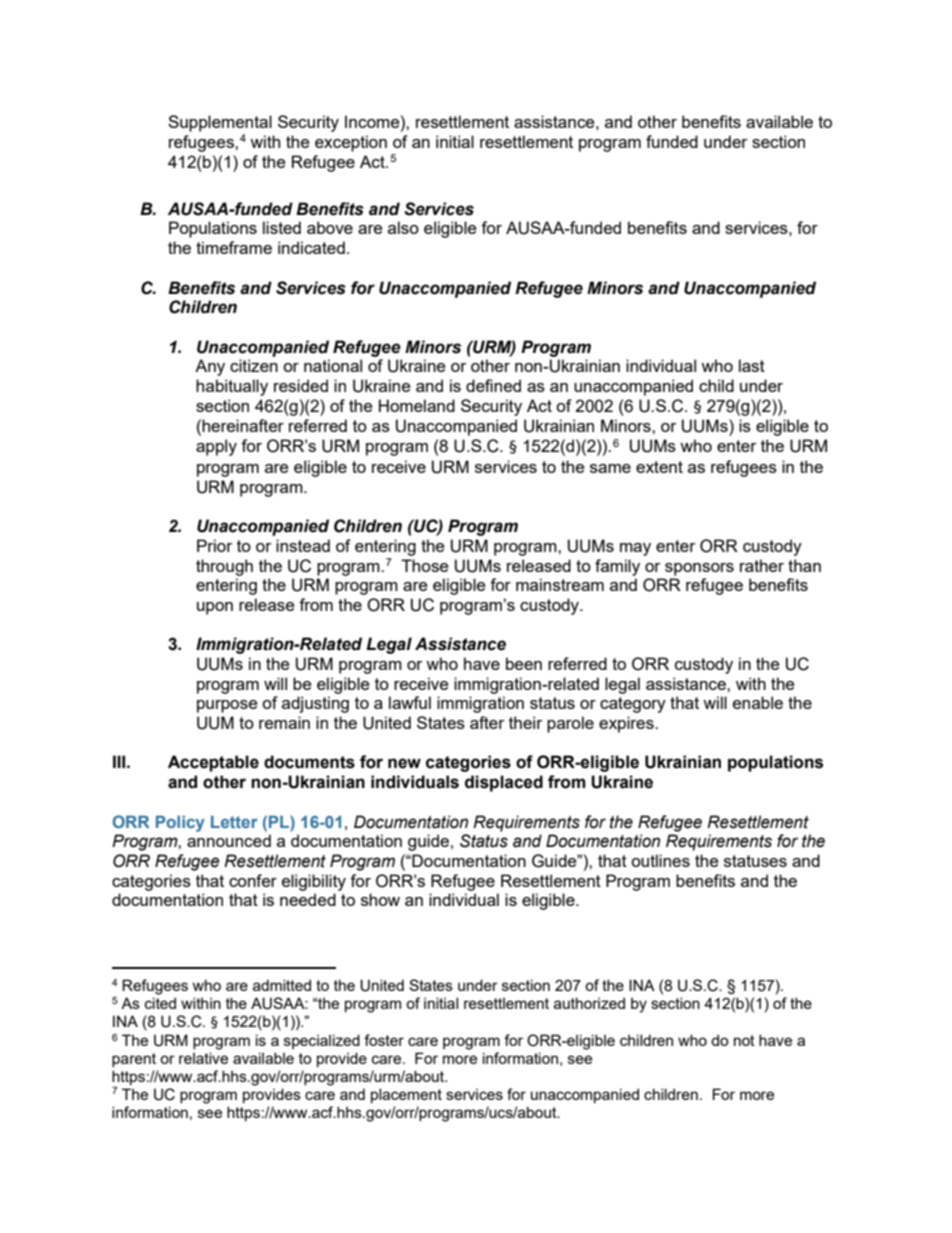 This page has height=1233, width=952. What do you see at coordinates (220, 123) in the page?
I see `Supplemental` at bounding box center [220, 123].
